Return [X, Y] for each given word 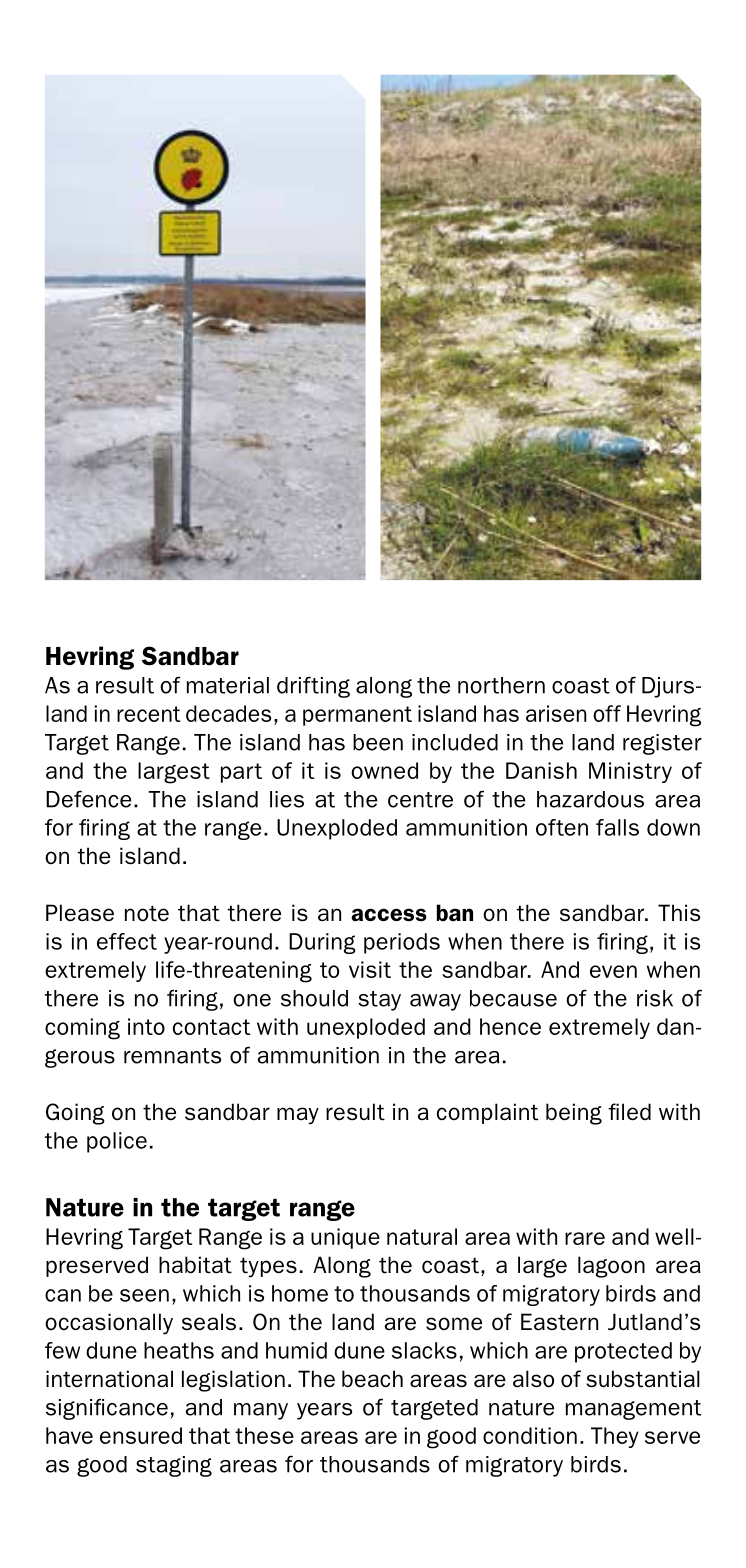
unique [345, 1238]
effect [127, 941]
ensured [141, 1435]
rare [585, 1238]
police [117, 1142]
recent [149, 714]
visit [370, 969]
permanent [357, 716]
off [607, 713]
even [613, 971]
